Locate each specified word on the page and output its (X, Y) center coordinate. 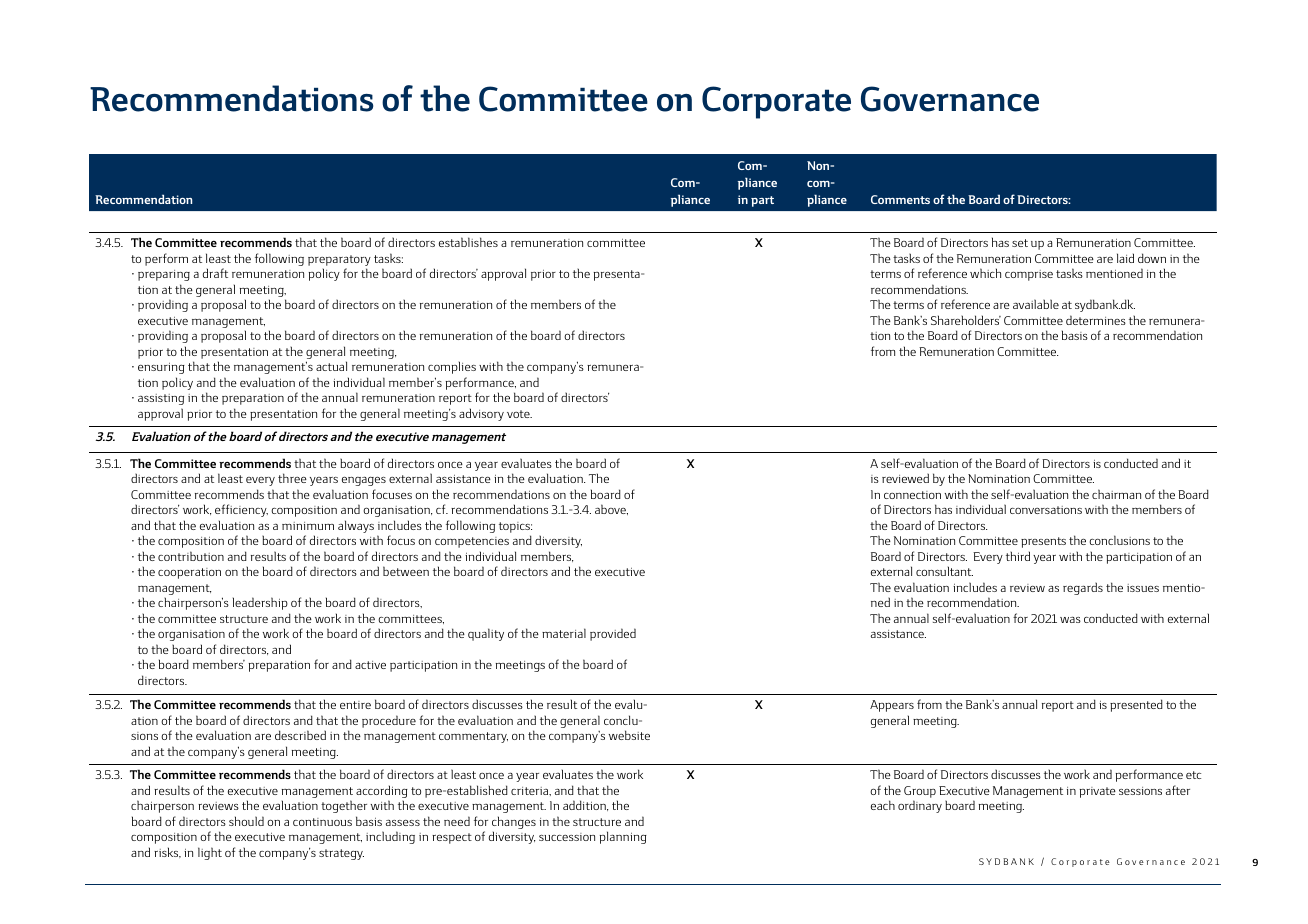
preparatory (339, 262)
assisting (161, 399)
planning (623, 837)
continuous (322, 822)
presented (1136, 705)
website (629, 735)
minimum (308, 526)
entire (355, 705)
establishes (468, 242)
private (1098, 792)
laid (1125, 258)
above (611, 509)
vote (519, 414)
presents (1043, 542)
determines (1096, 320)
